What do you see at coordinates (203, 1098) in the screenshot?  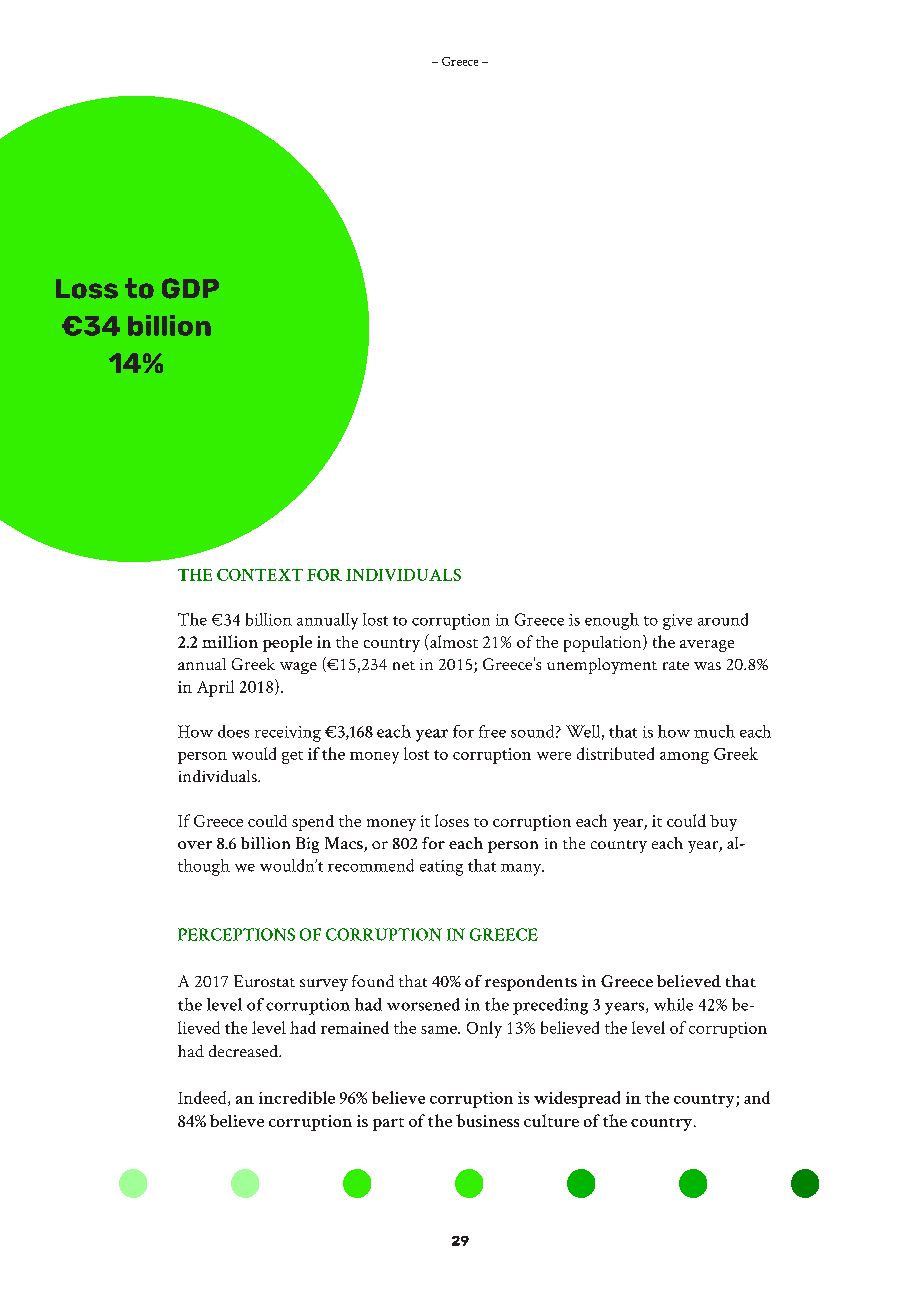 I see `Indeed` at bounding box center [203, 1098].
